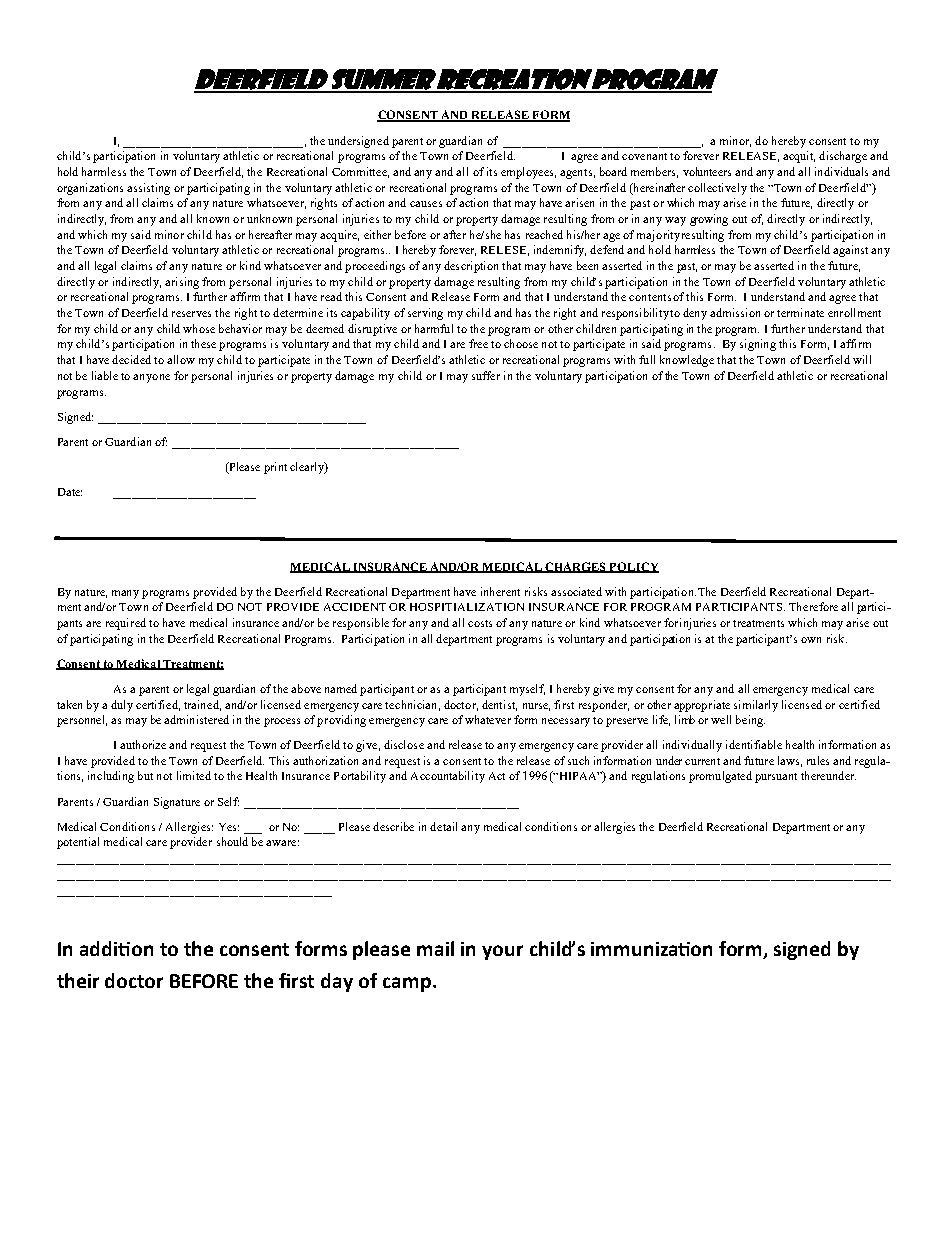  Describe the element at coordinates (488, 719) in the screenshot. I see `whatever` at that location.
